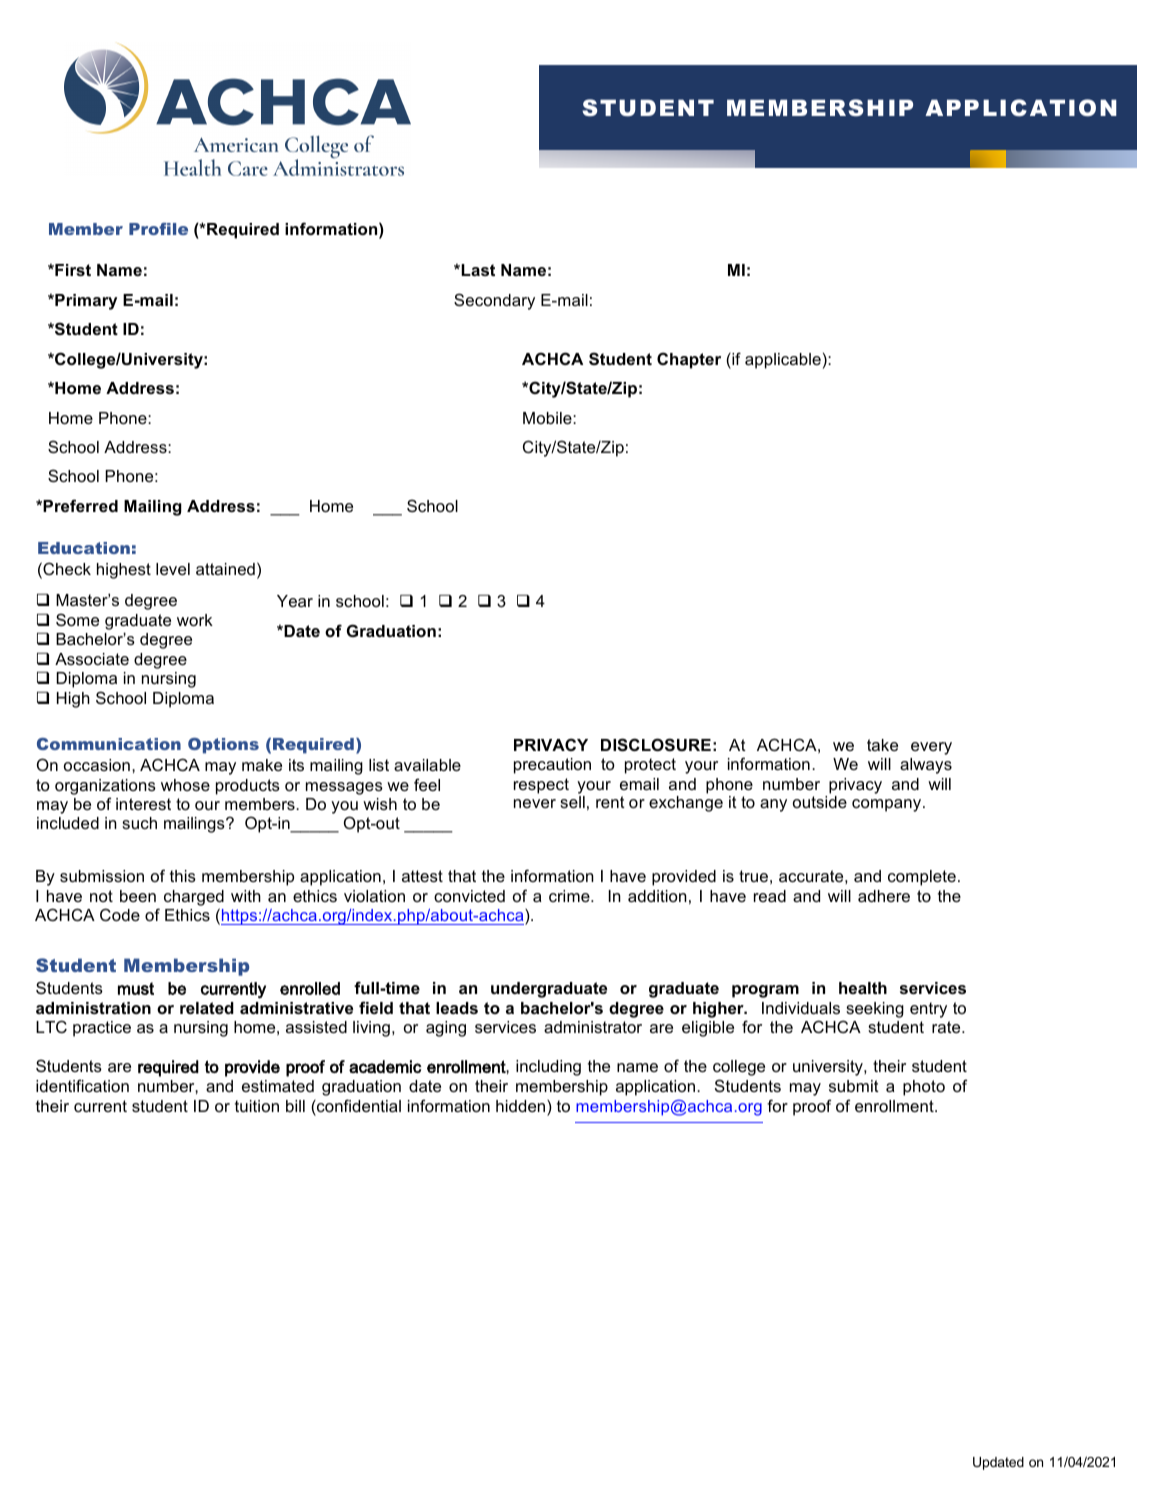 The height and width of the page is (1502, 1160). Describe the element at coordinates (82, 1085) in the page. I see `identification` at that location.
